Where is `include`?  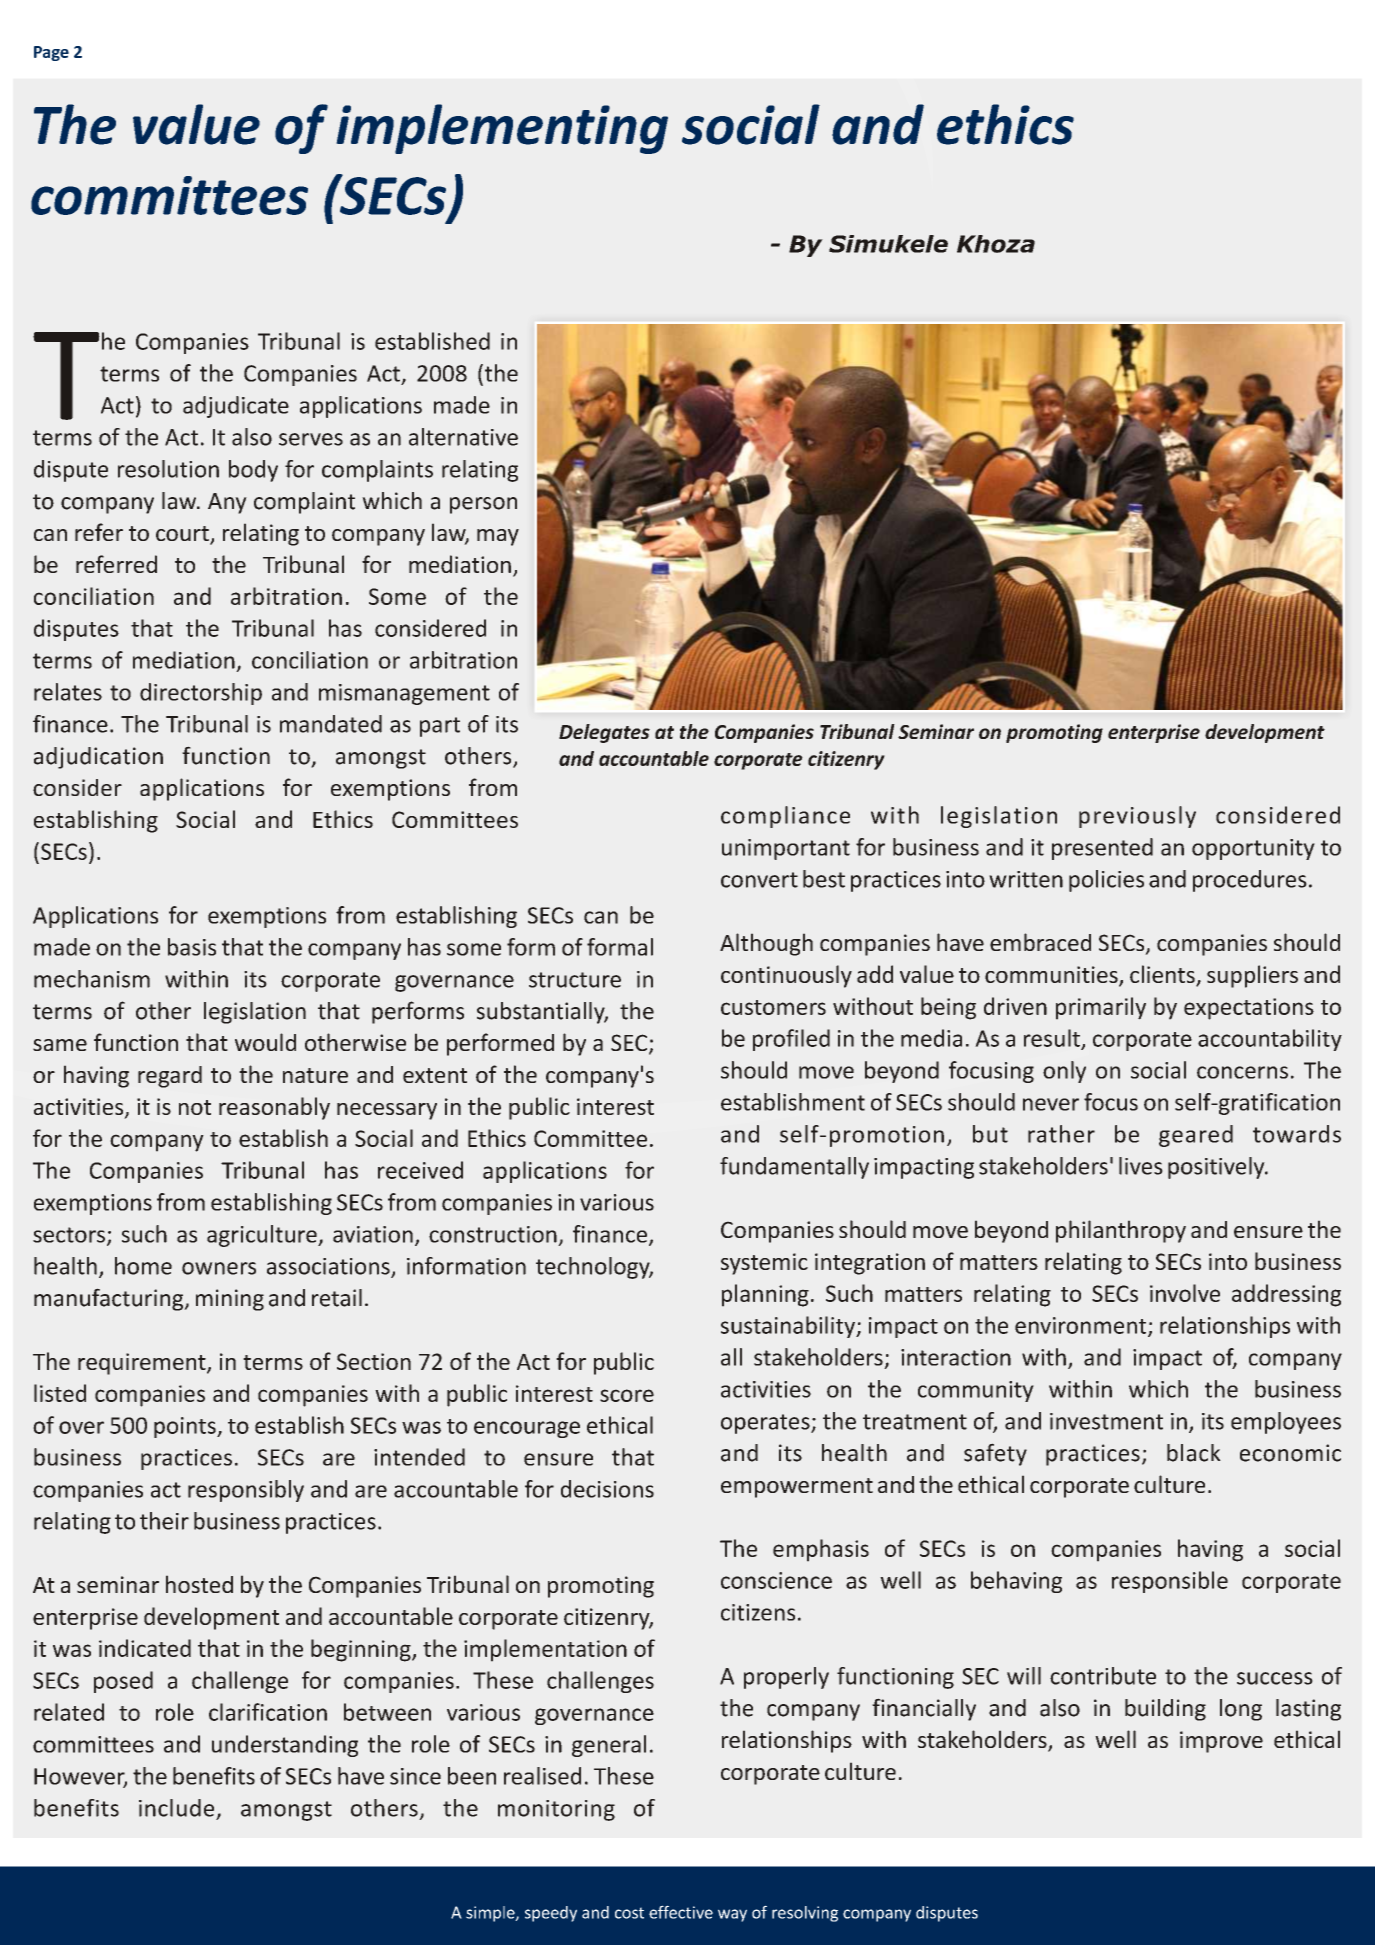
include is located at coordinates (176, 1808).
